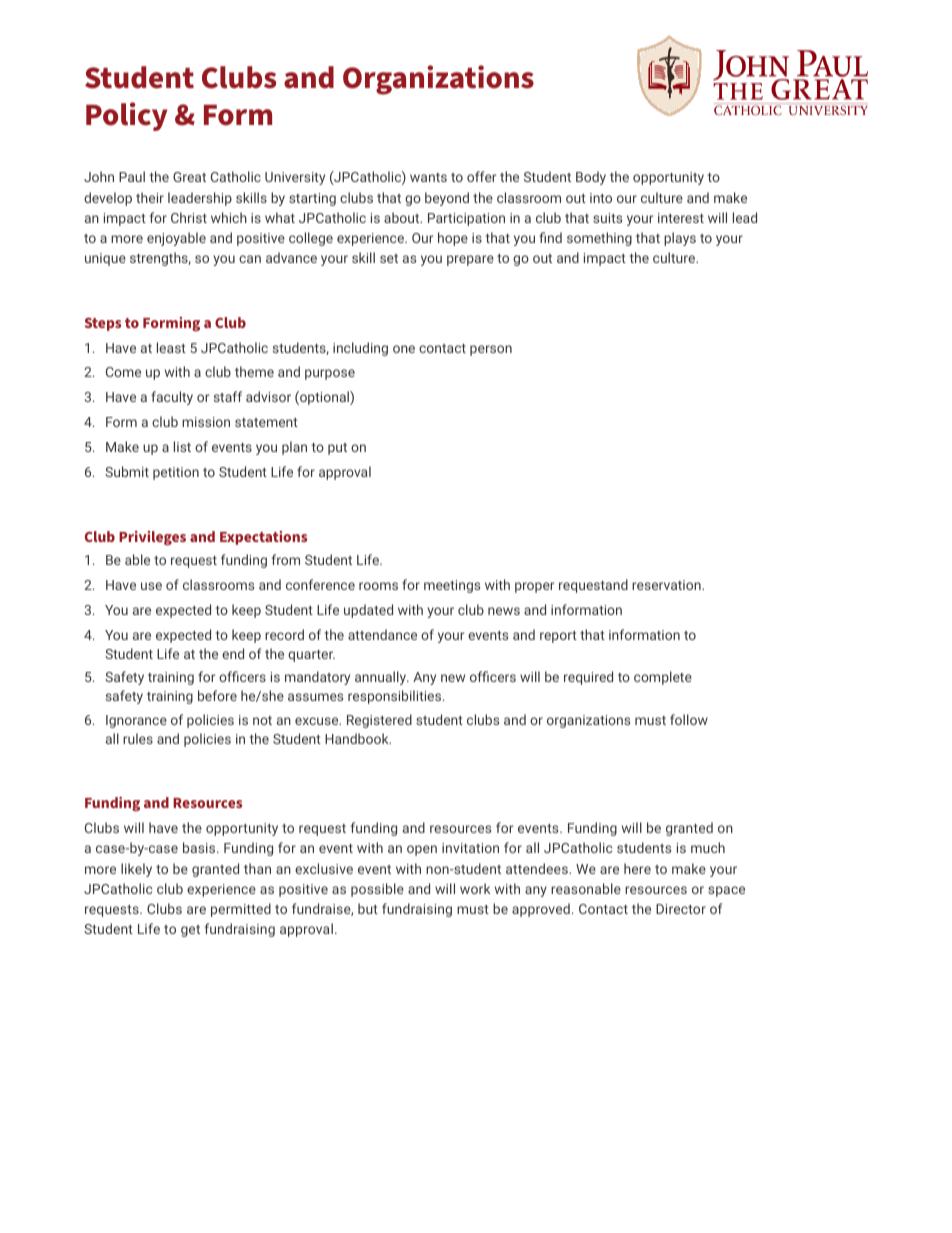 This document has height=1233, width=952. Describe the element at coordinates (190, 931) in the document. I see `get` at that location.
